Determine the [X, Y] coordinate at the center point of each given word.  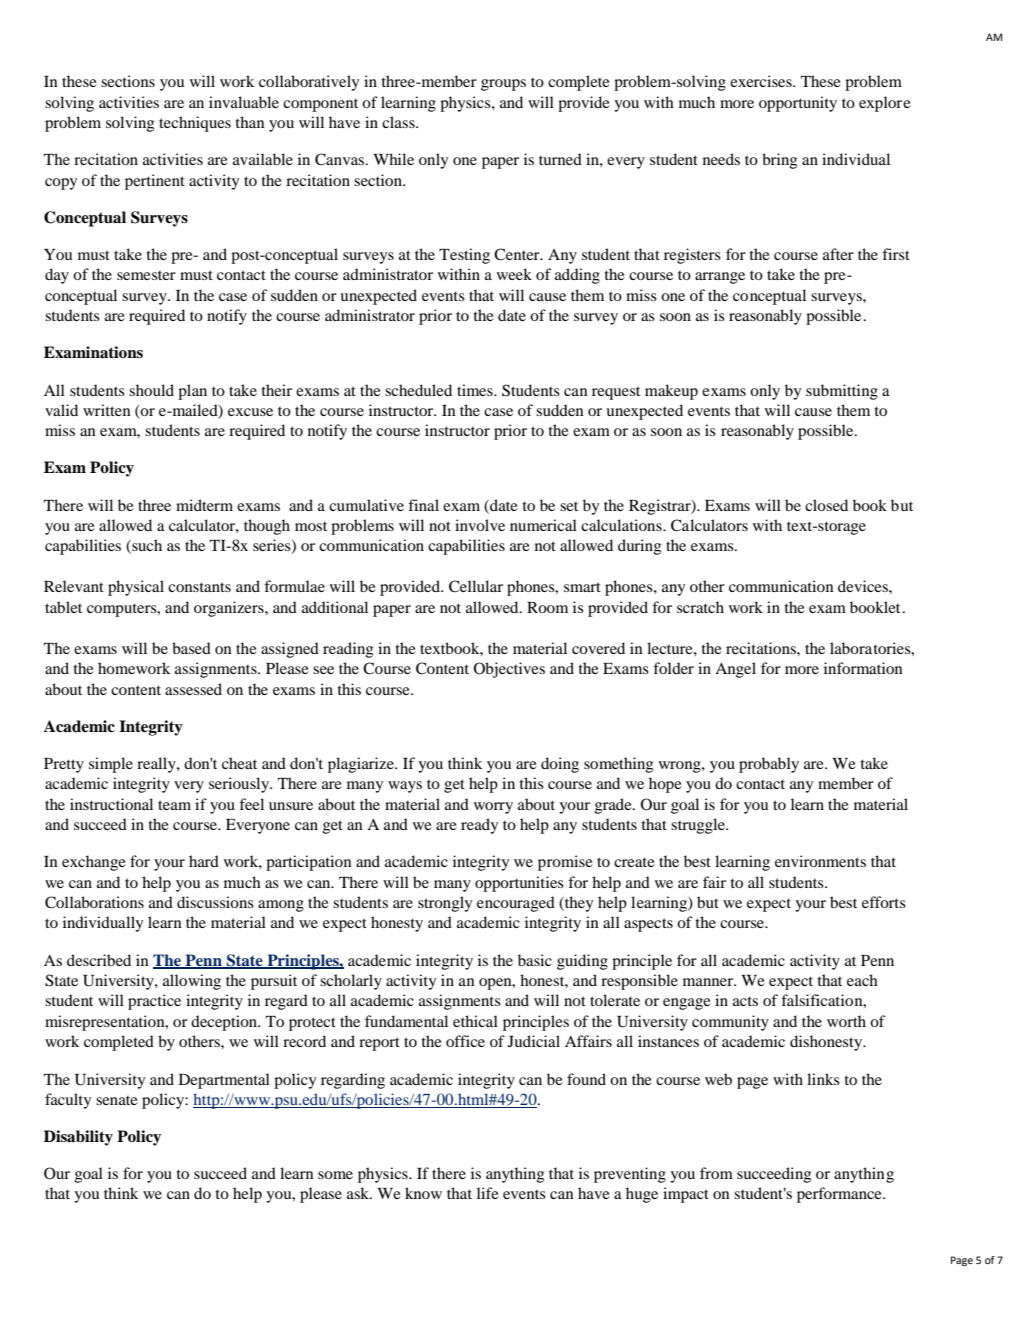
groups [503, 85]
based [191, 648]
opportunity [798, 104]
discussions [215, 902]
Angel [735, 670]
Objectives [509, 670]
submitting [842, 392]
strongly [445, 904]
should [151, 390]
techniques [195, 124]
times [476, 390]
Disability [78, 1138]
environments [820, 861]
